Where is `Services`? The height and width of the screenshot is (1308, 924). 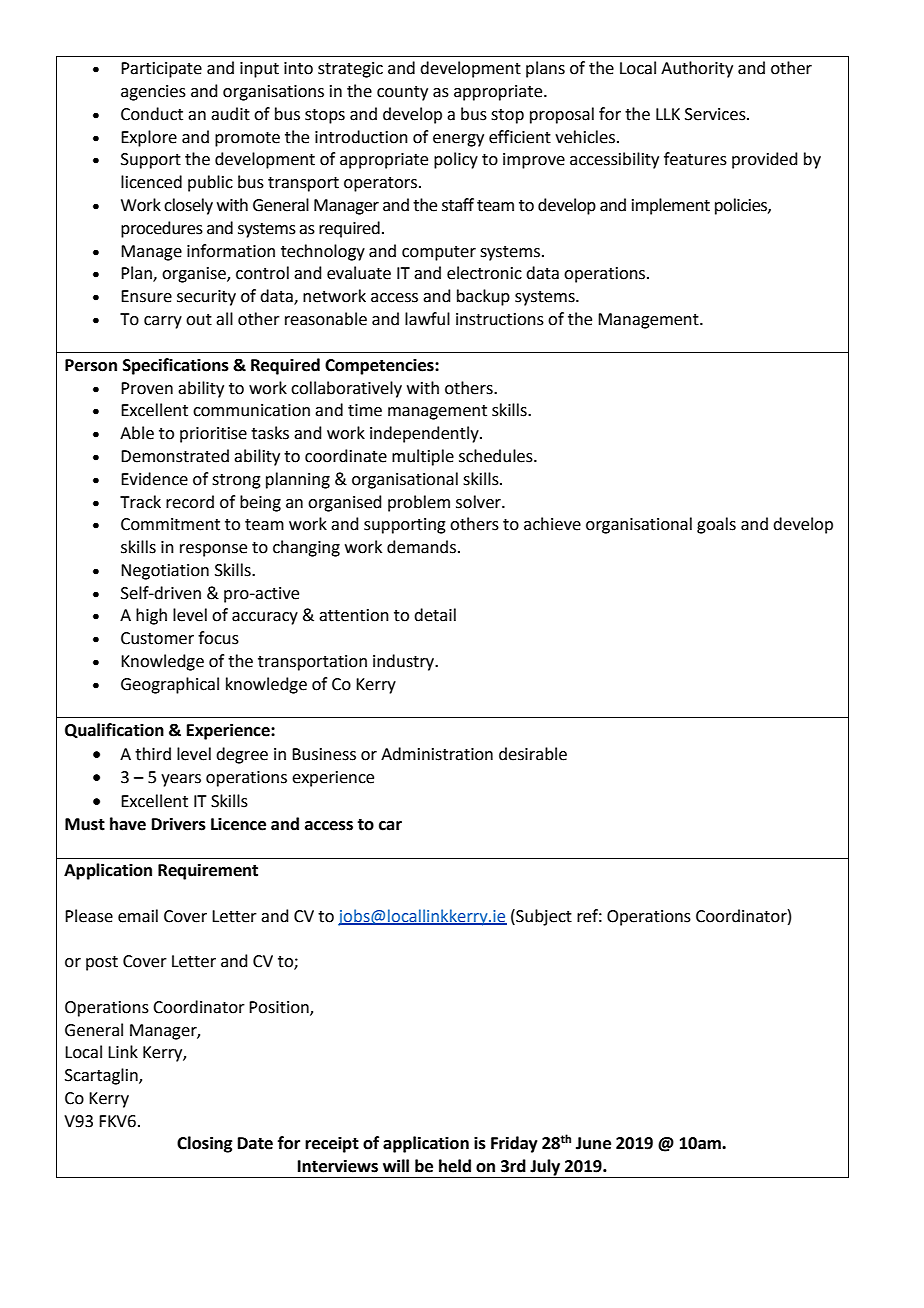
Services is located at coordinates (716, 114).
